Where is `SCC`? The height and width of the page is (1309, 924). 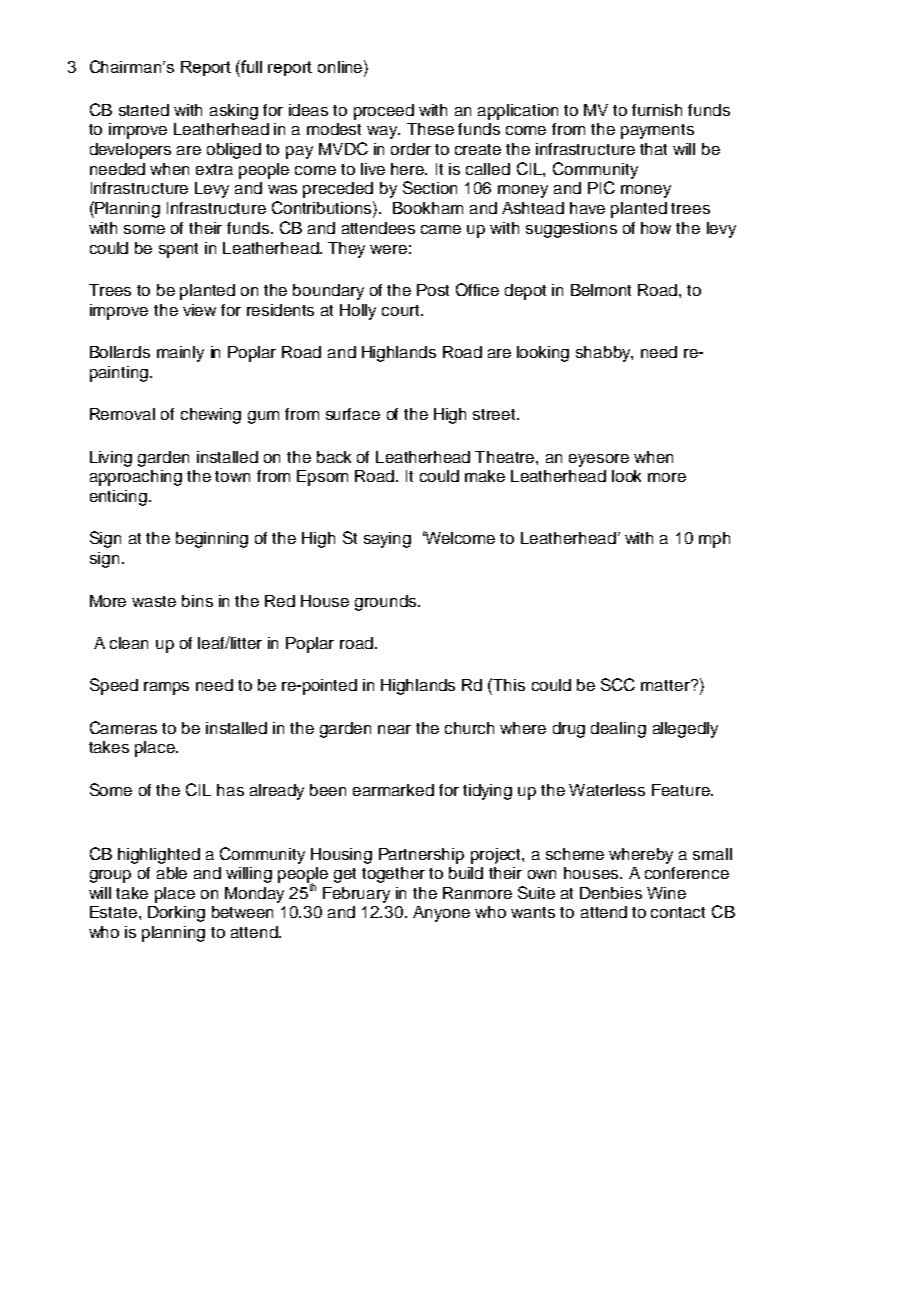
SCC is located at coordinates (618, 684).
